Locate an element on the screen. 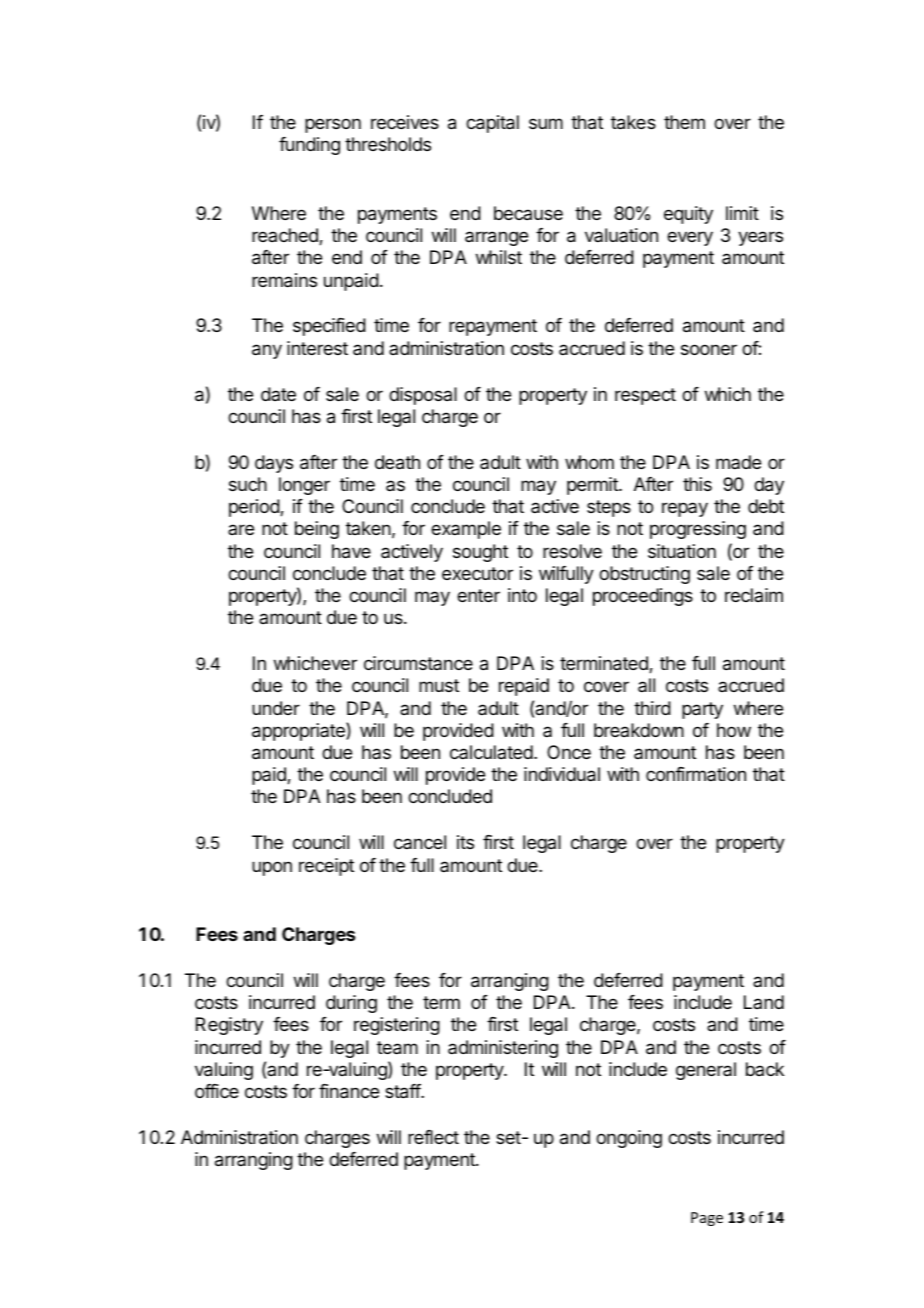 The image size is (924, 1308). party is located at coordinates (702, 710).
